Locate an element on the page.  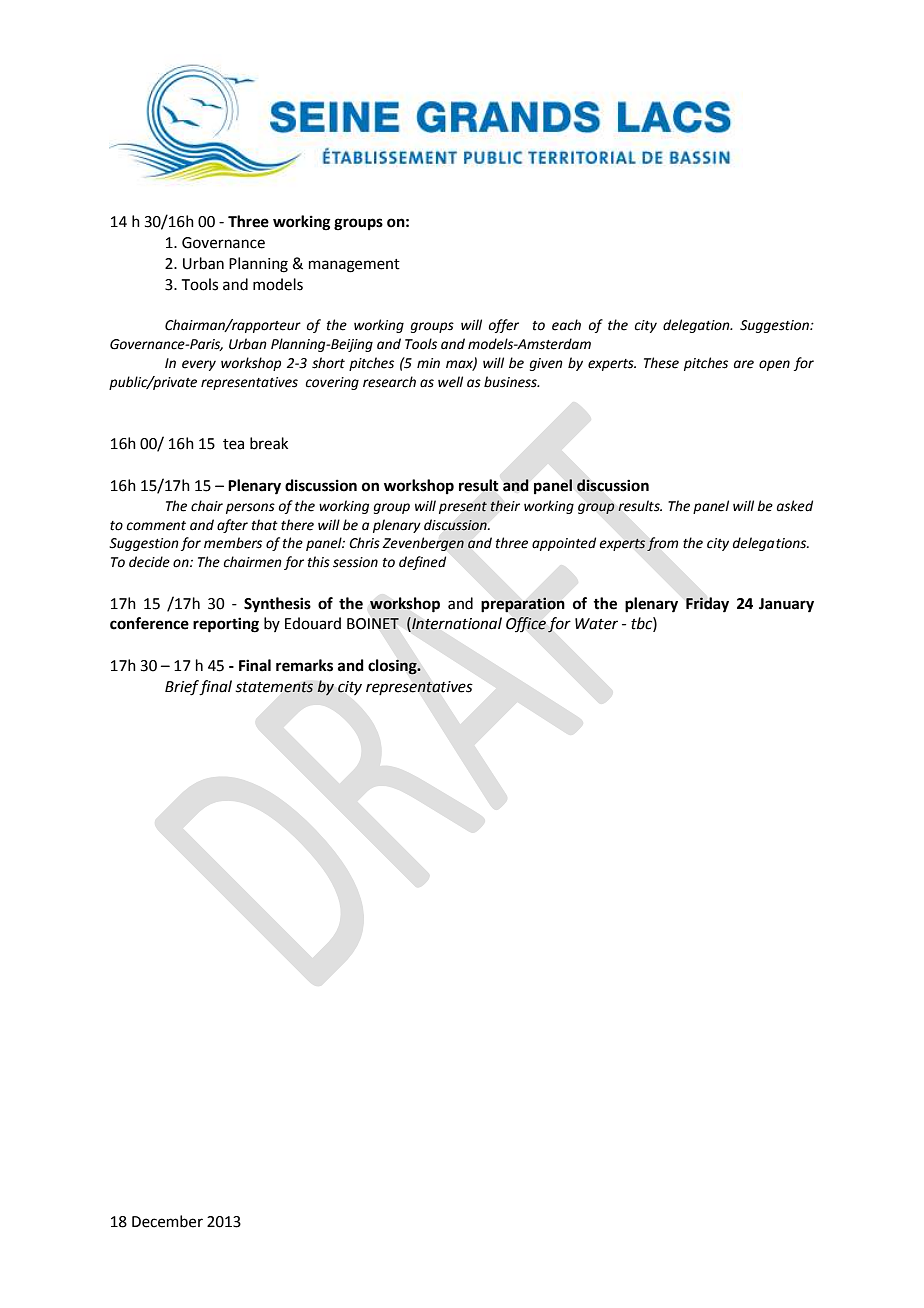
every is located at coordinates (199, 365).
